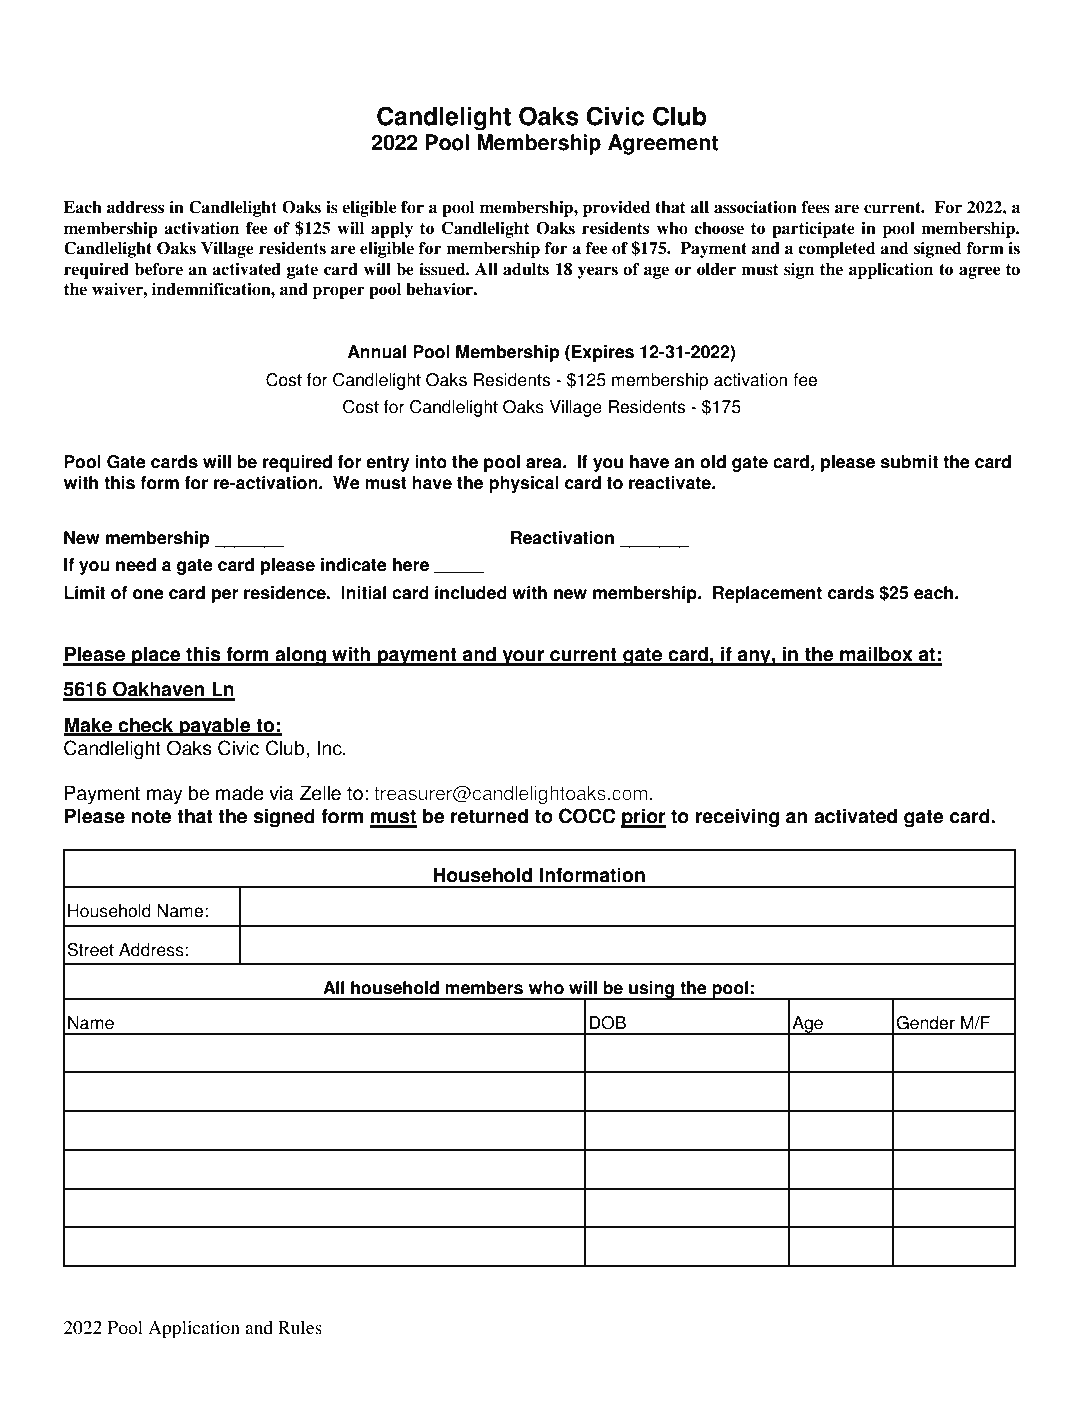  What do you see at coordinates (489, 816) in the screenshot?
I see `returned` at bounding box center [489, 816].
